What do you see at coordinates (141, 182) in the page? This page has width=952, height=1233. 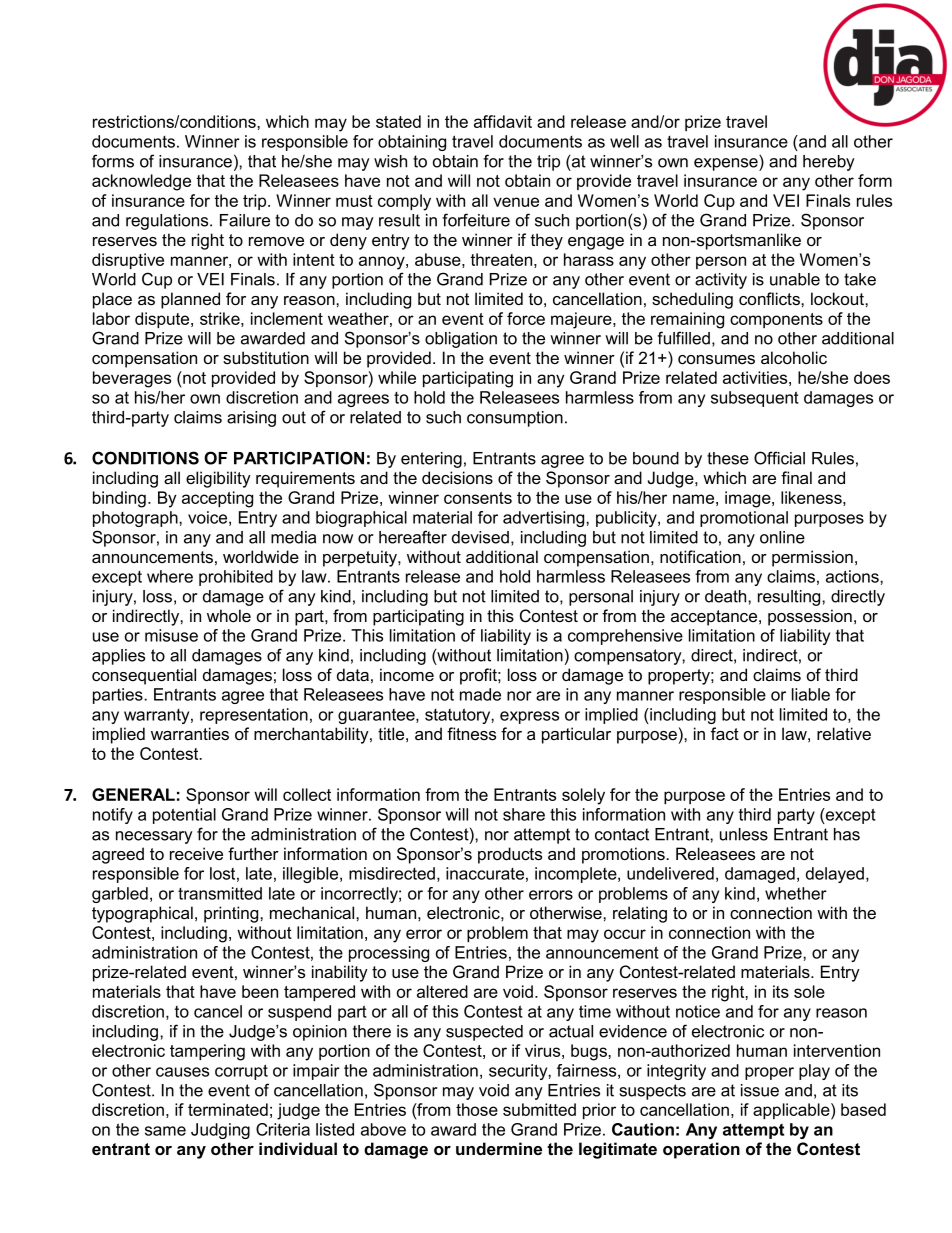 I see `acknowledge` at bounding box center [141, 182].
